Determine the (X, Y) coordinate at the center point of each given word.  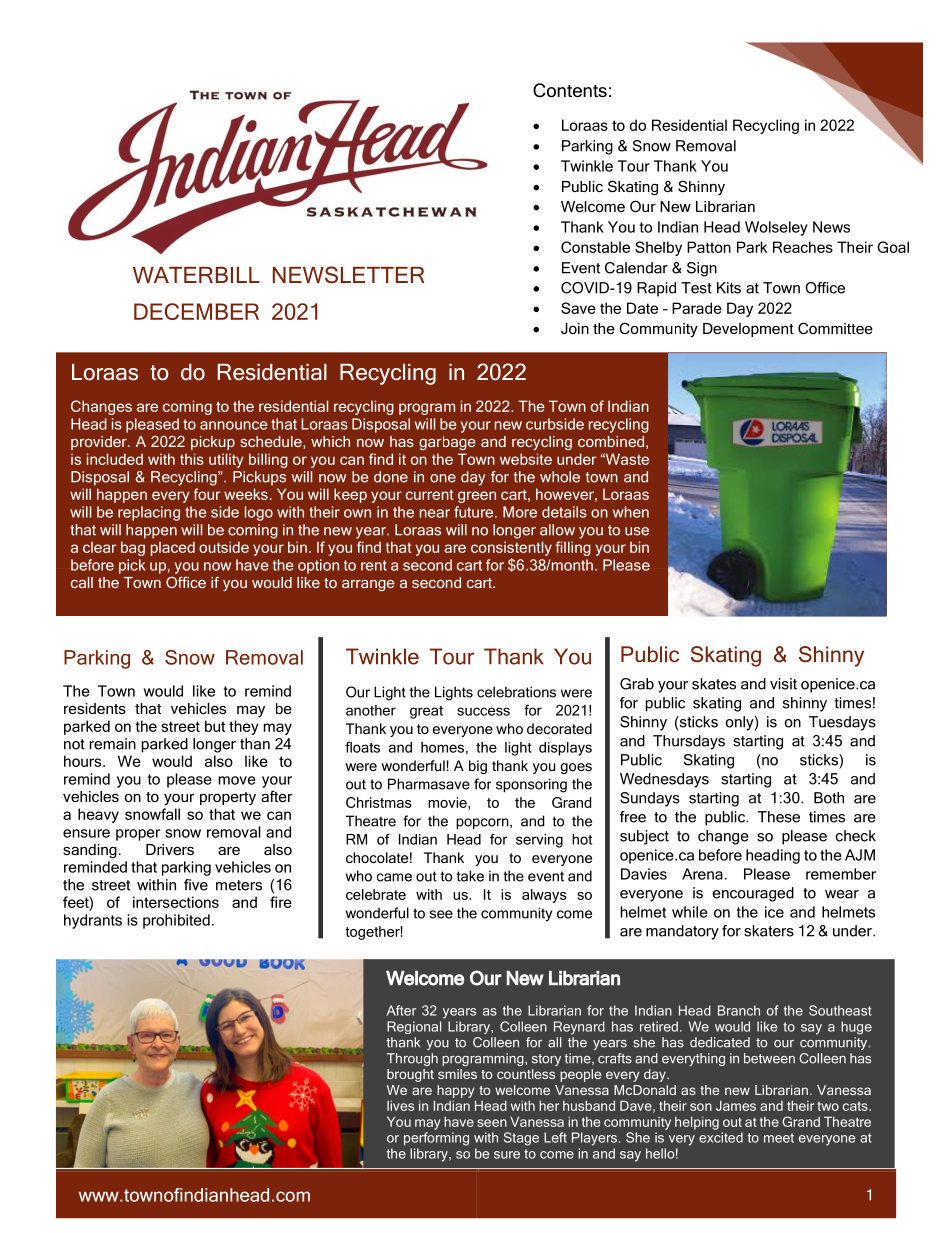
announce (234, 425)
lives (400, 1105)
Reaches (803, 247)
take (470, 876)
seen (492, 1123)
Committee (835, 328)
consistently (511, 548)
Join (575, 328)
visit (783, 684)
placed (173, 548)
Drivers (170, 849)
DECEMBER (196, 311)
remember (841, 874)
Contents (570, 90)
